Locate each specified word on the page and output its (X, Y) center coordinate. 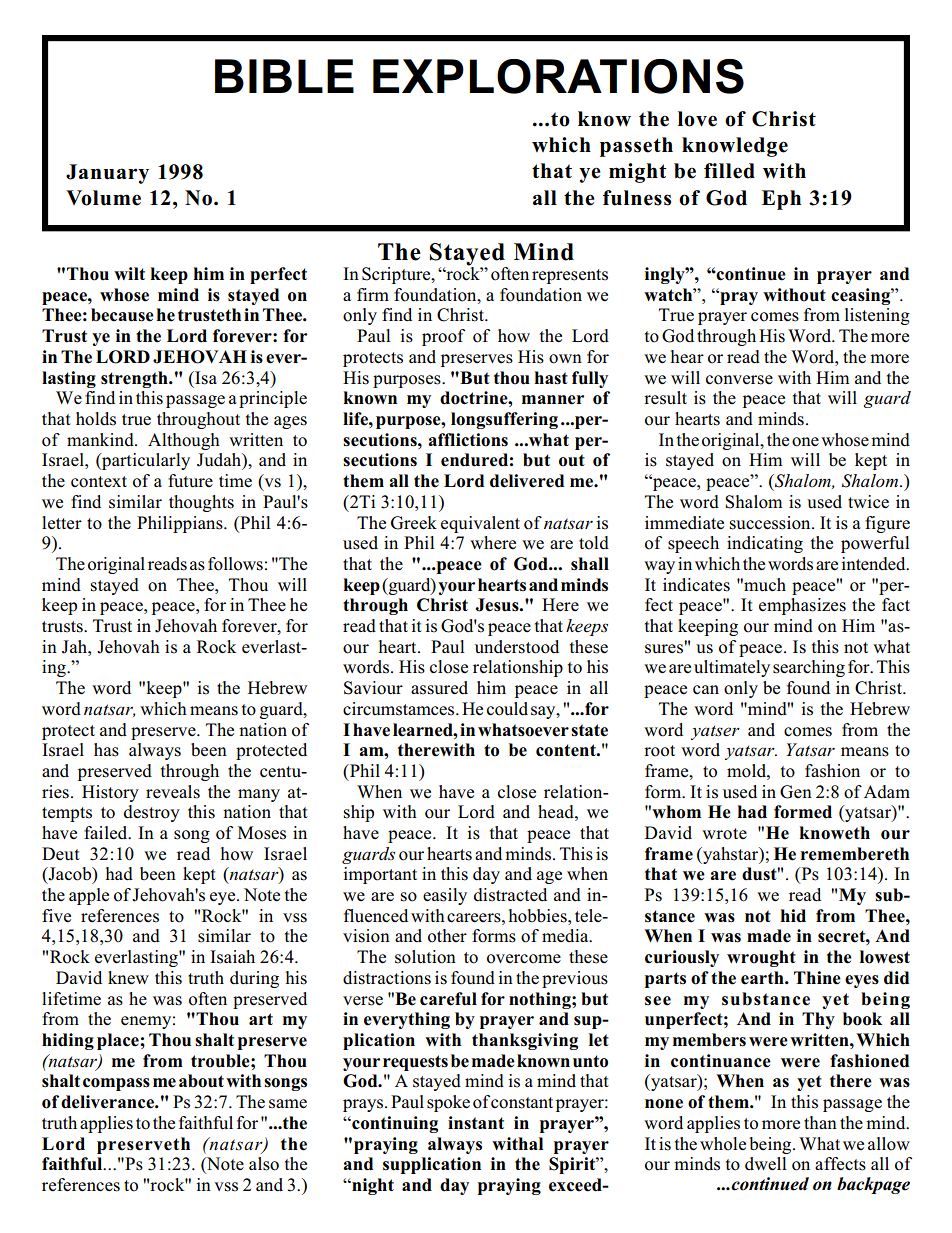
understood (517, 647)
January (107, 174)
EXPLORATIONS (558, 76)
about (201, 1081)
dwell (765, 1164)
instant (476, 1123)
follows (235, 564)
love (697, 119)
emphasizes (802, 606)
